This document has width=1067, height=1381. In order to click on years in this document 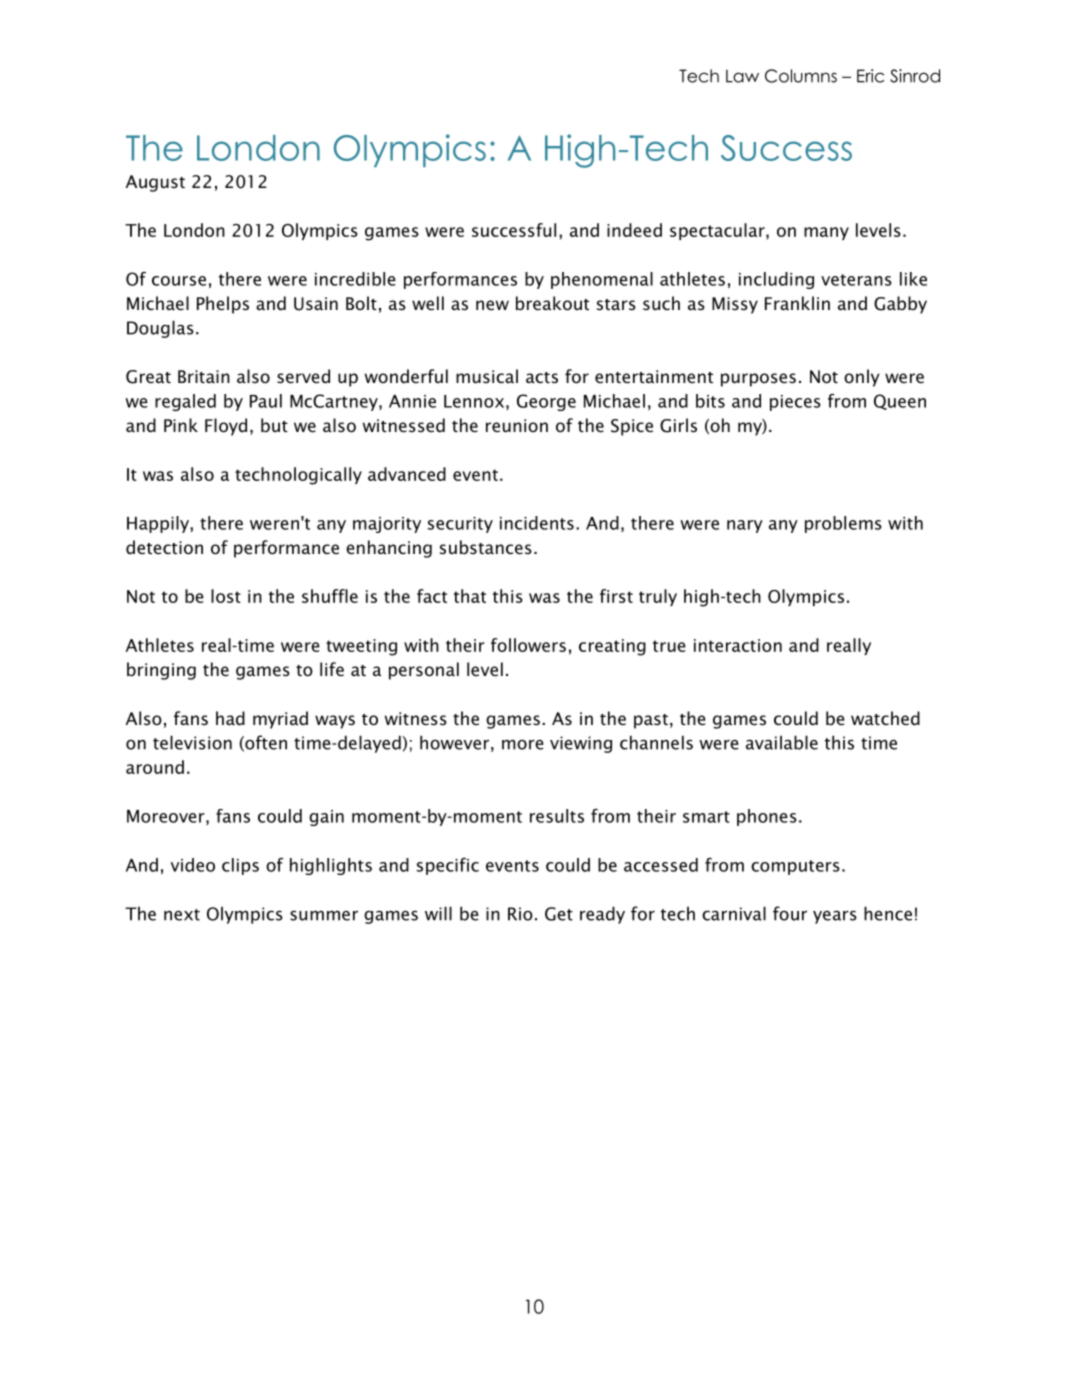, I will do `click(835, 917)`.
